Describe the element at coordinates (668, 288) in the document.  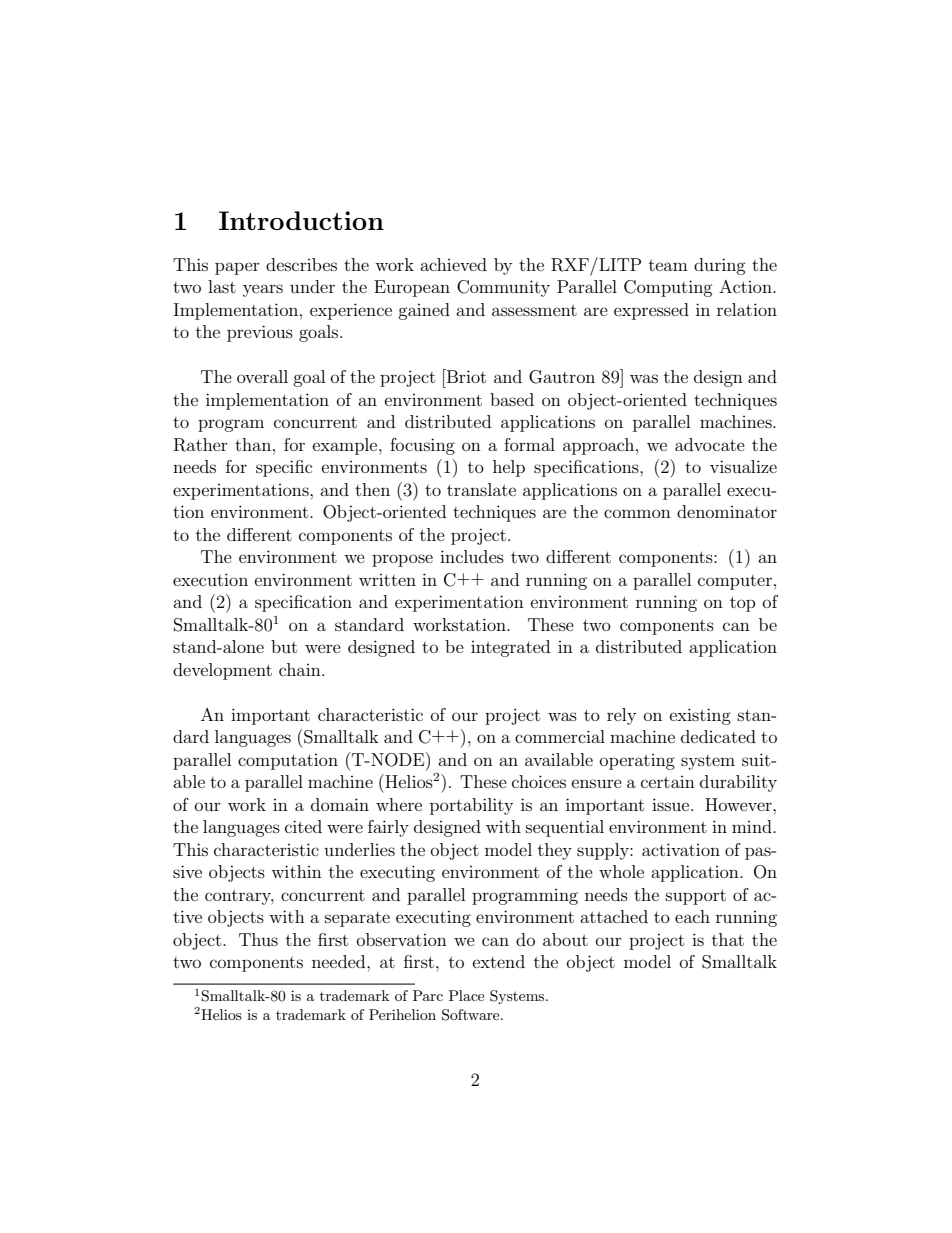
I see `Computing` at that location.
